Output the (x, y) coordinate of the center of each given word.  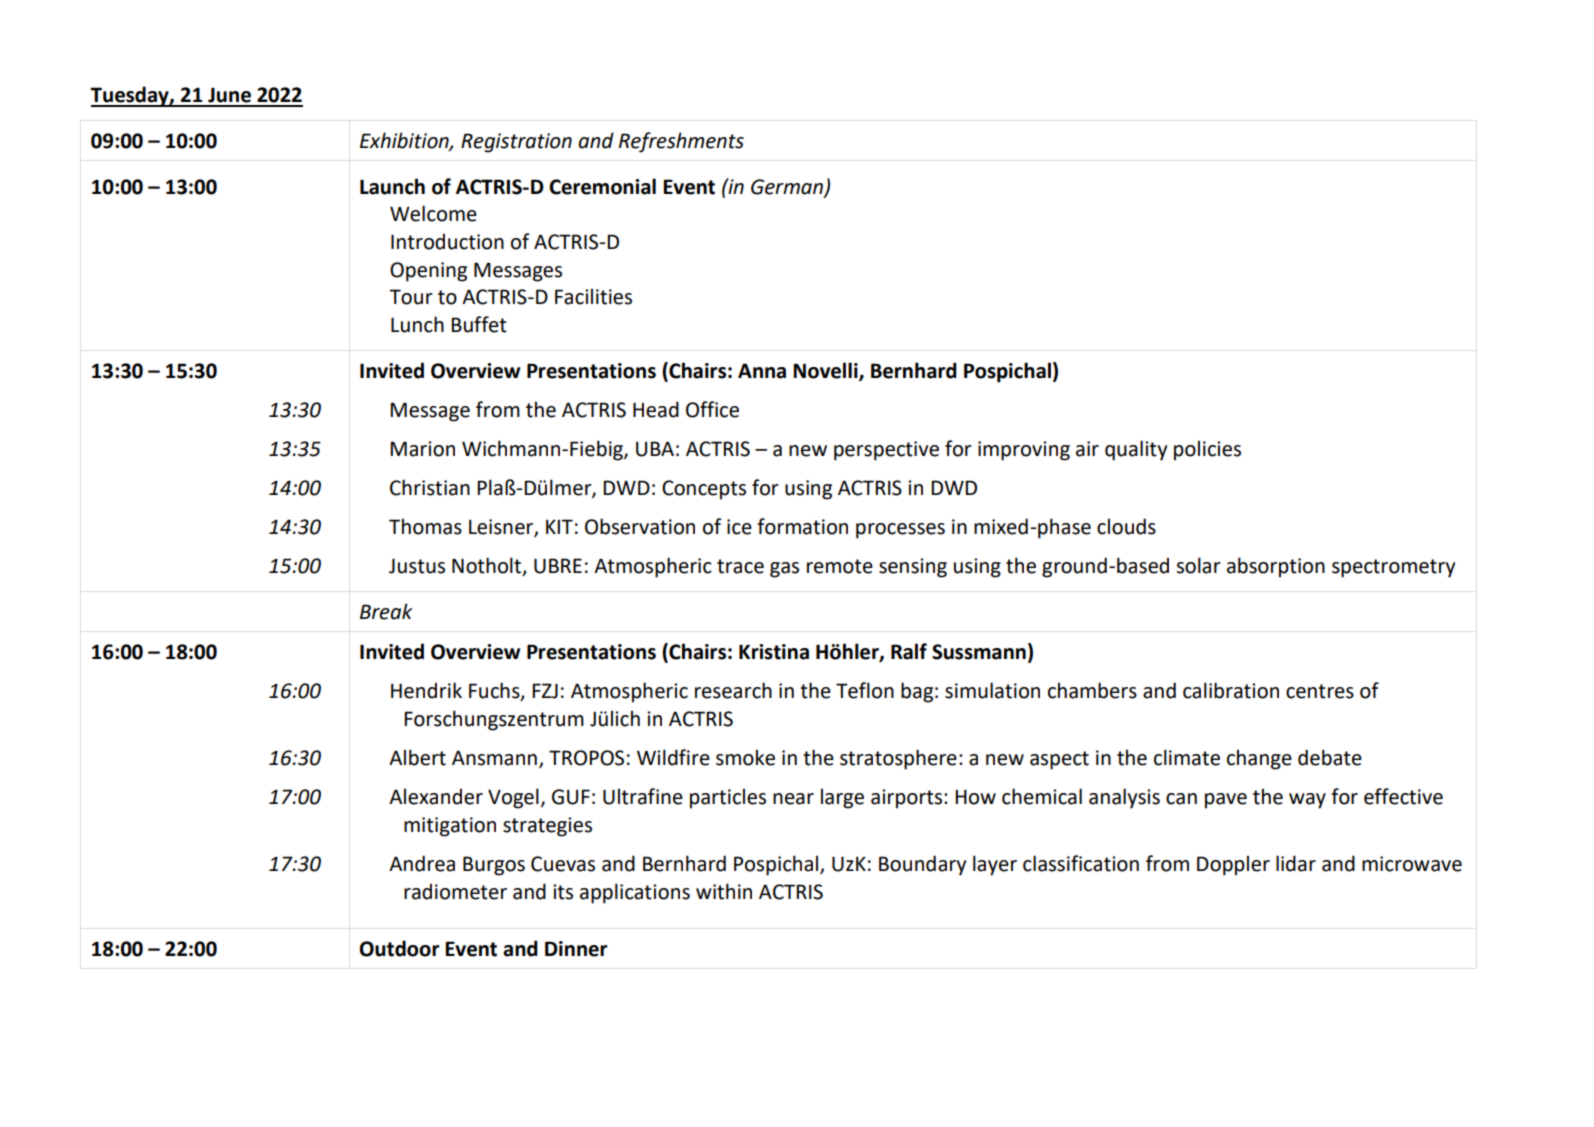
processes (900, 531)
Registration (516, 143)
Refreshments (681, 142)
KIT (559, 526)
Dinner (576, 949)
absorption (1276, 567)
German (788, 187)
